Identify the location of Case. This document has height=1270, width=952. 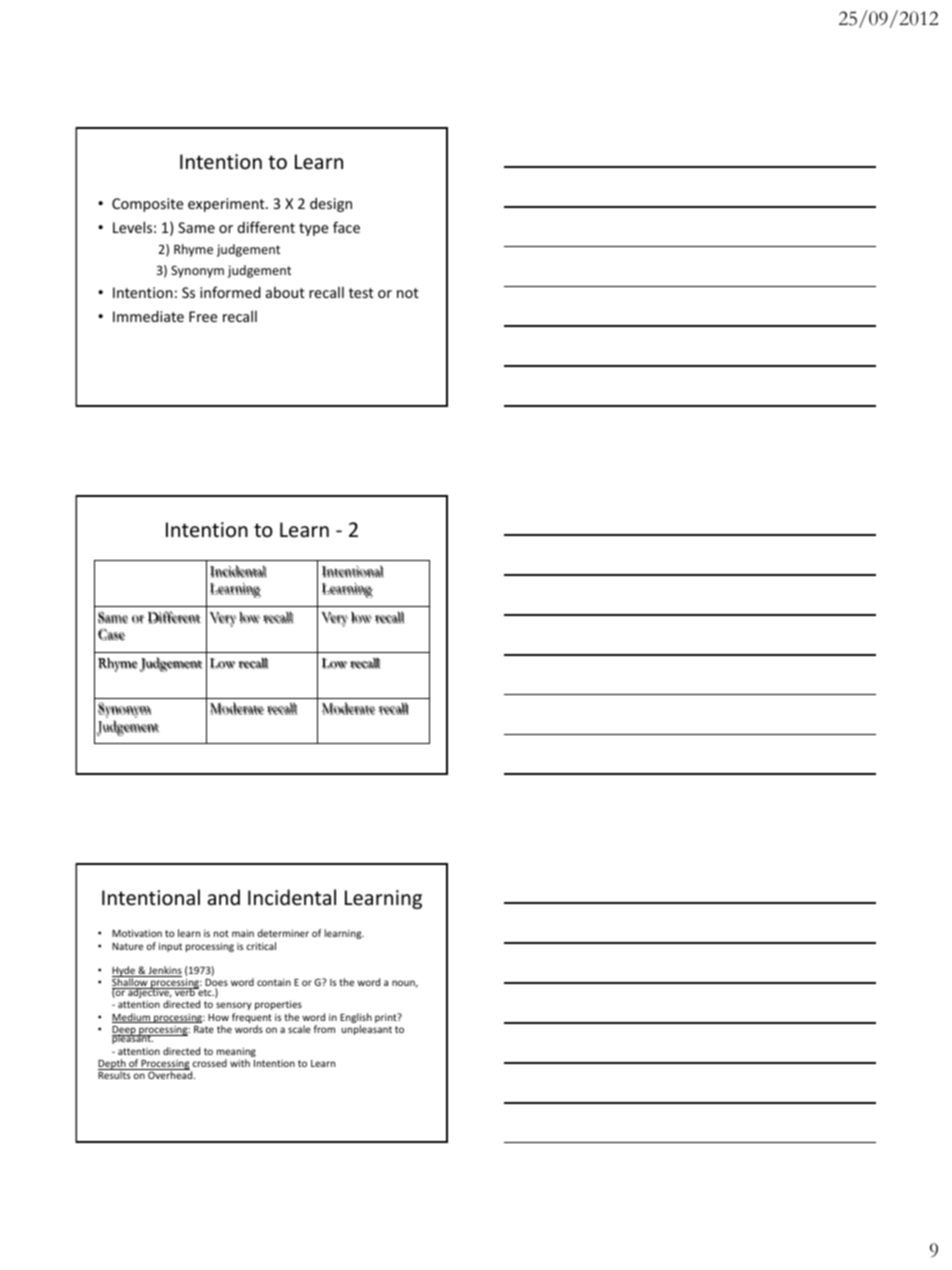
(111, 634).
